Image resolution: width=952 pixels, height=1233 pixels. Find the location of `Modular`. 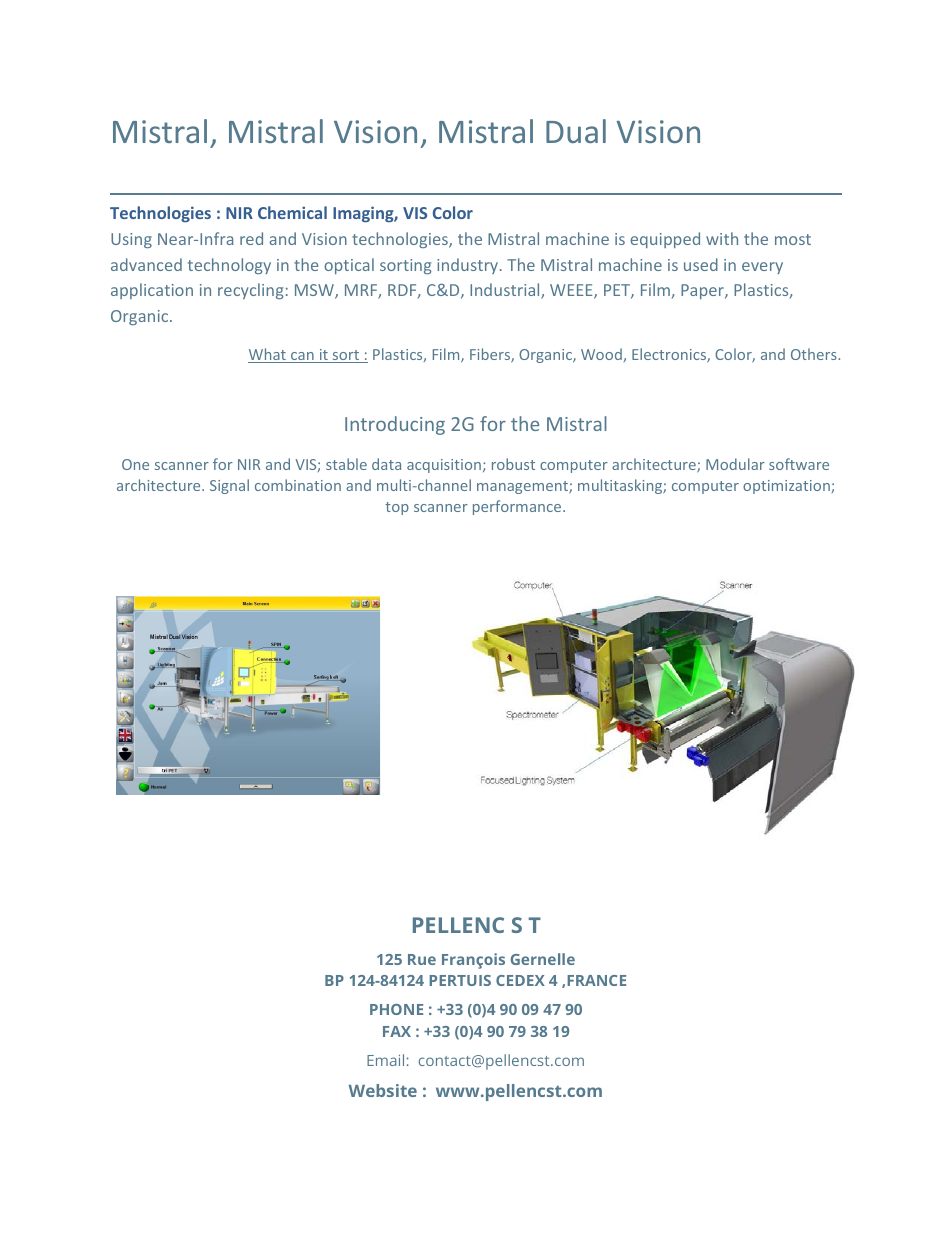

Modular is located at coordinates (735, 464).
